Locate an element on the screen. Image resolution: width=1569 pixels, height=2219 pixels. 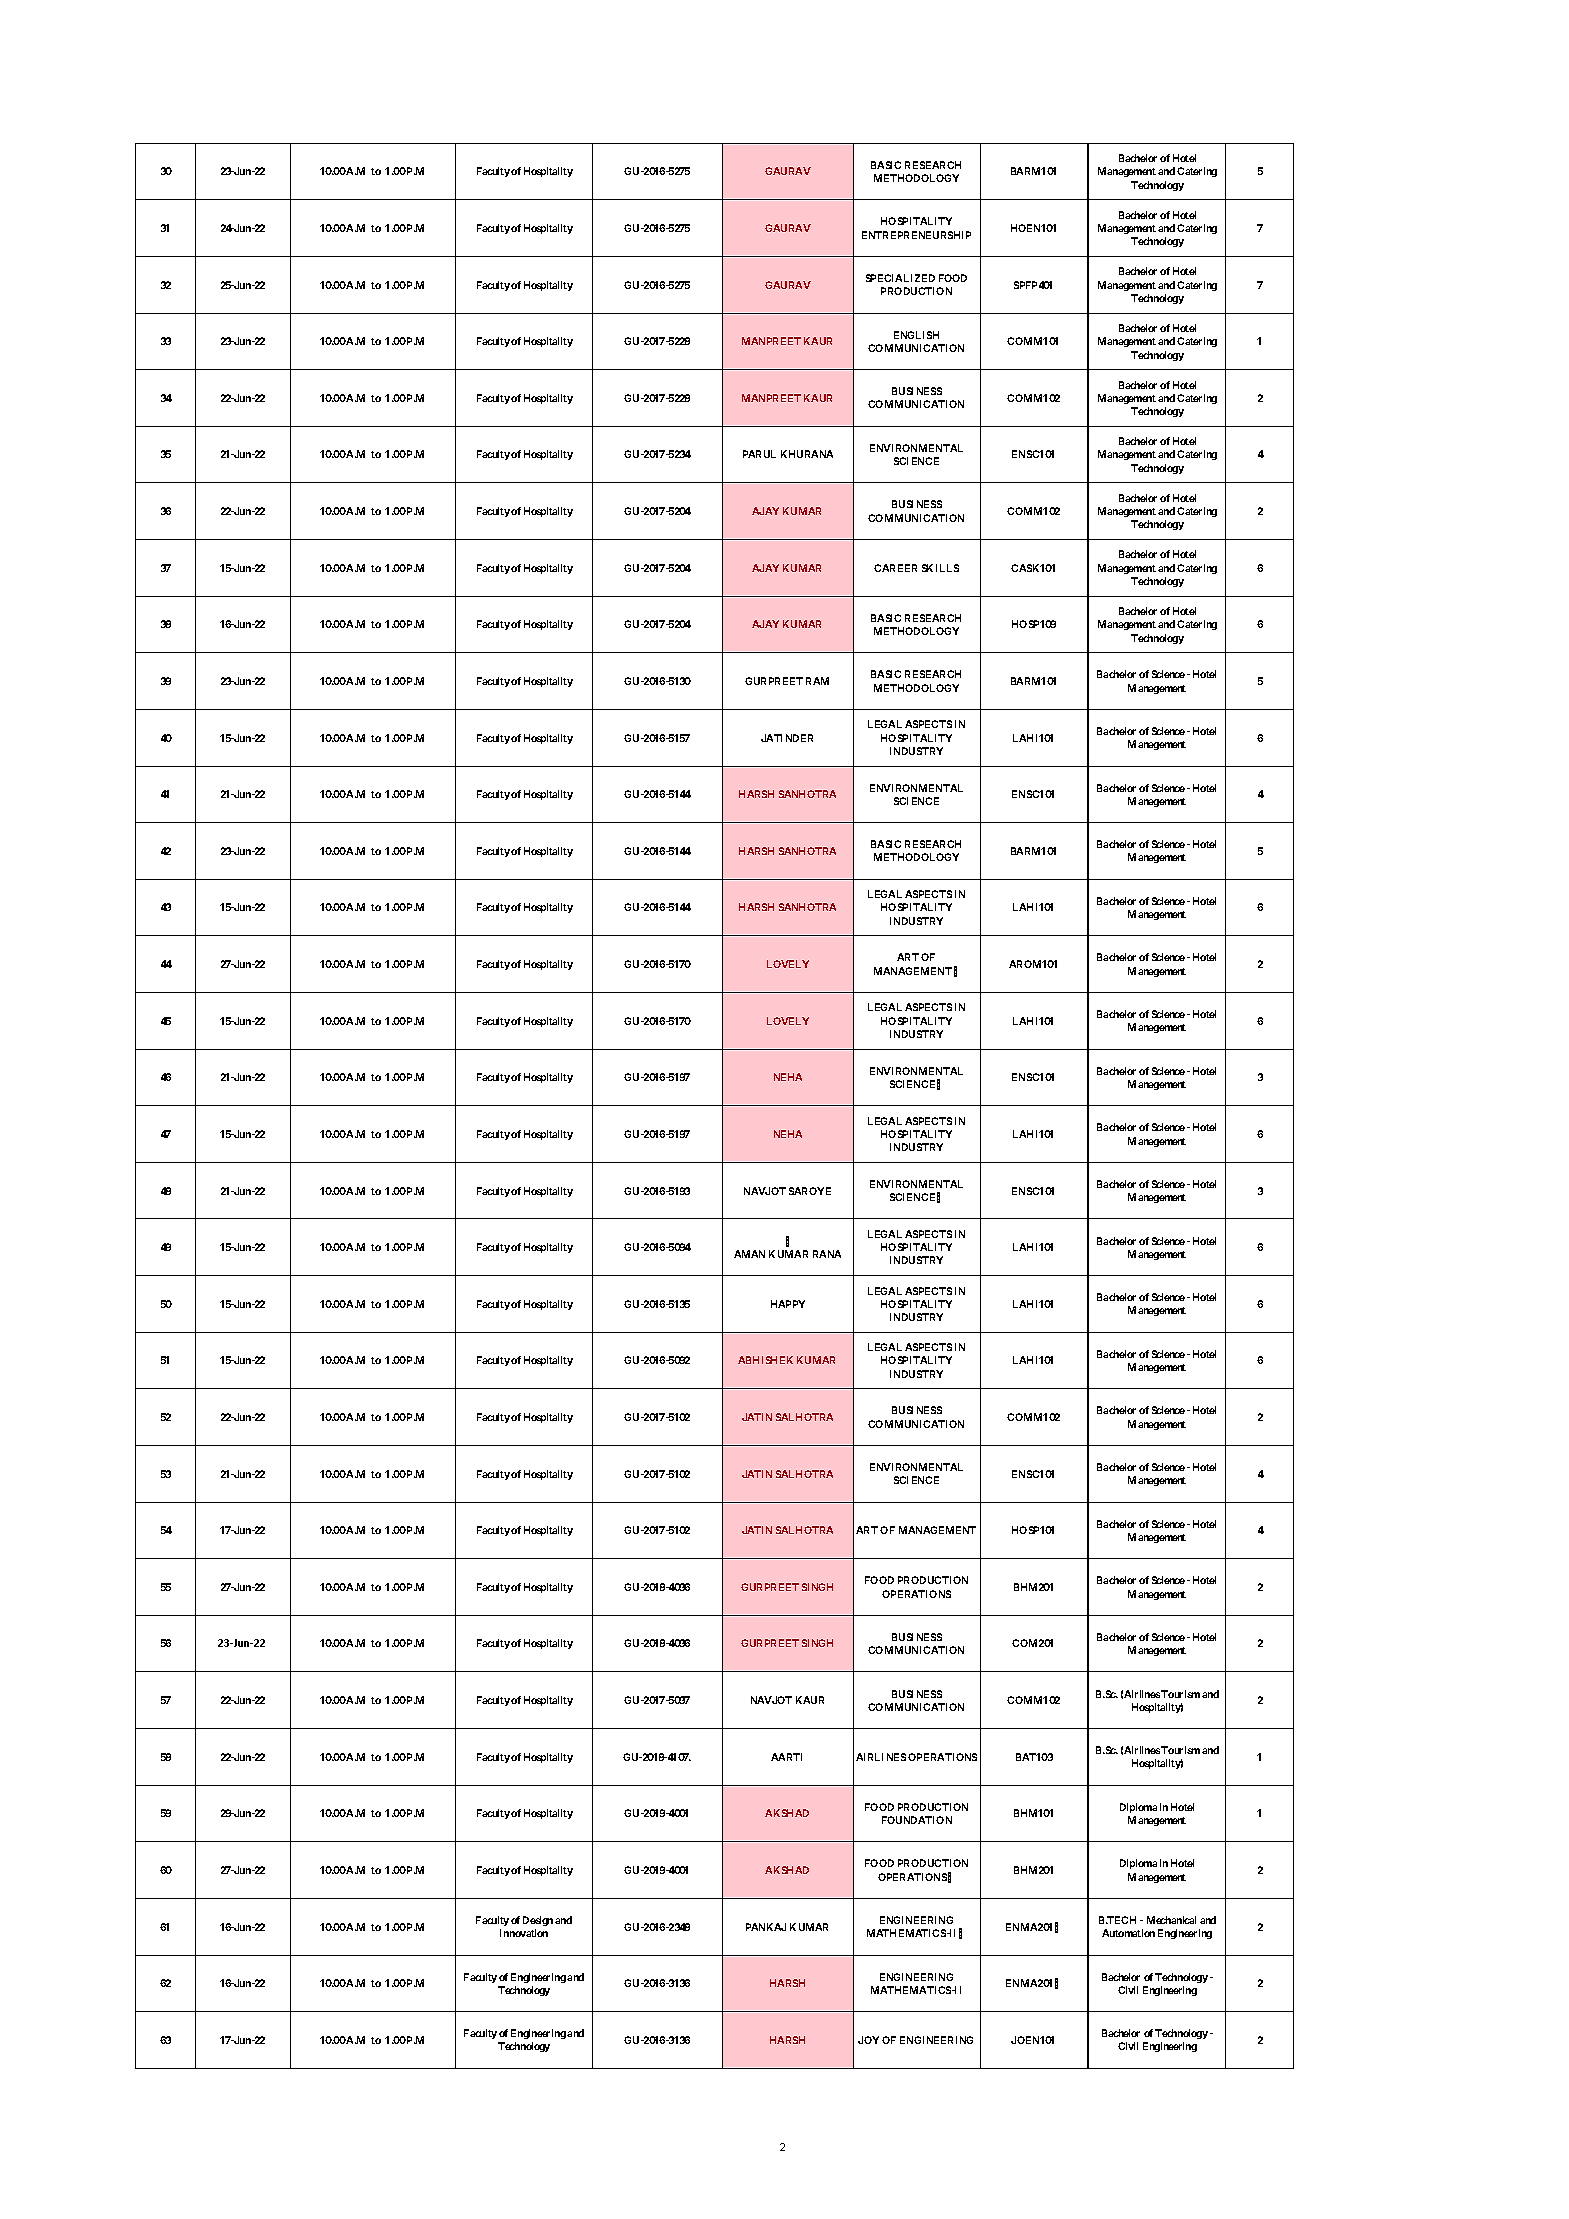
HAPPY is located at coordinates (788, 1304).
